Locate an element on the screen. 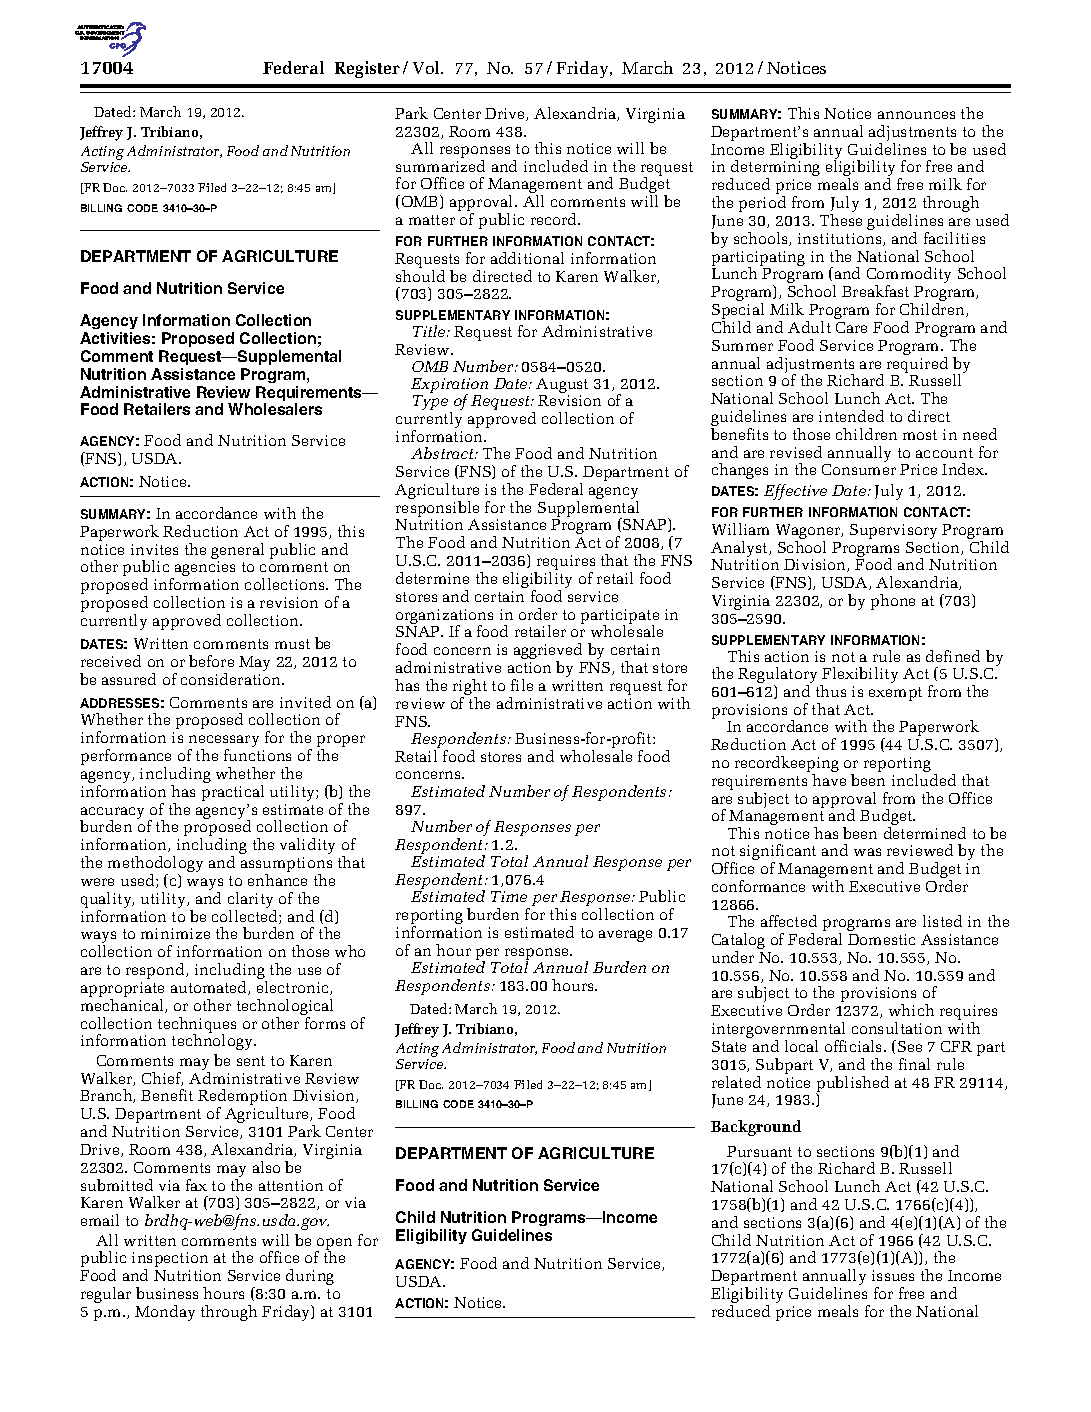  announces is located at coordinates (916, 115).
